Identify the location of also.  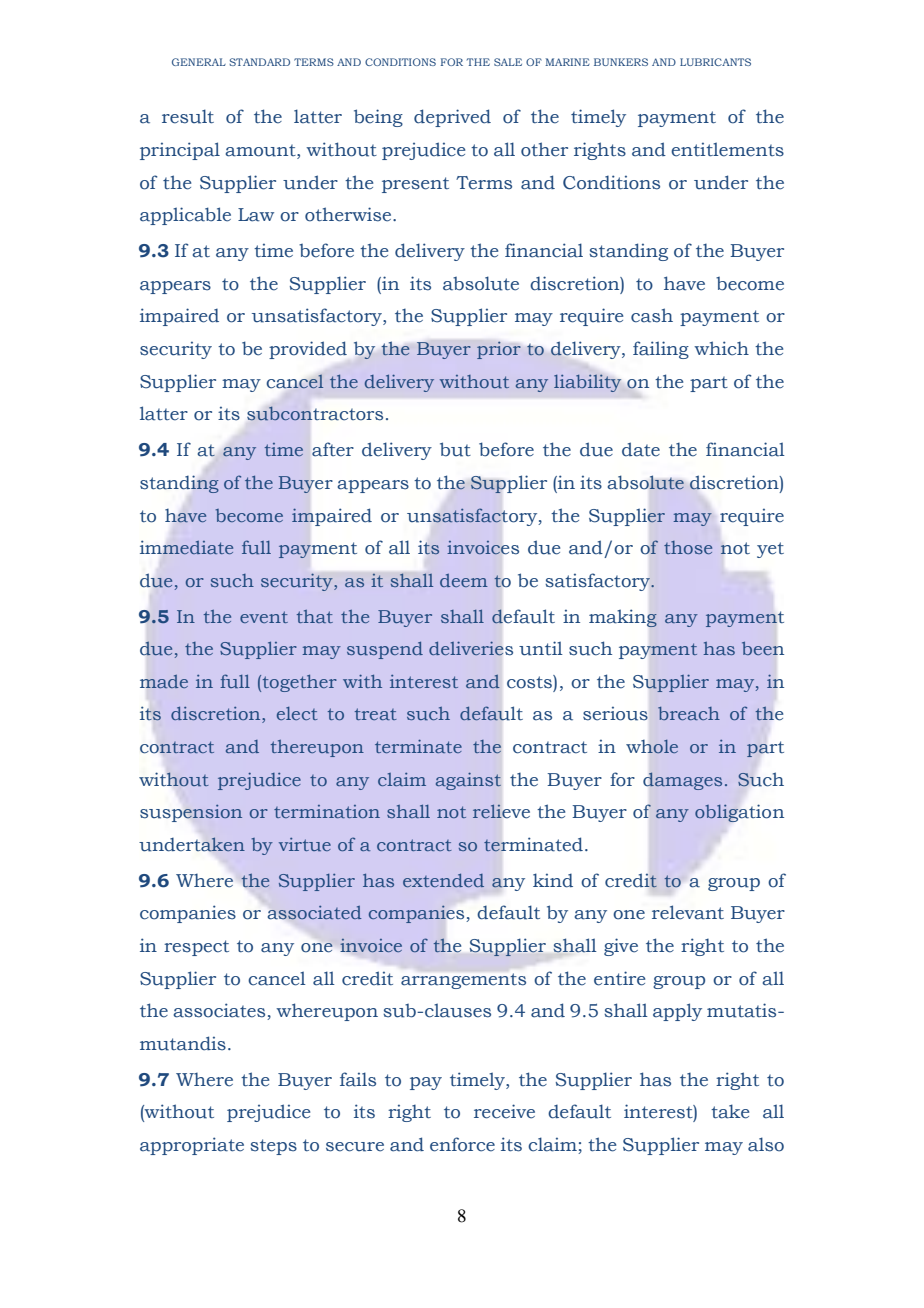
(766, 1144).
